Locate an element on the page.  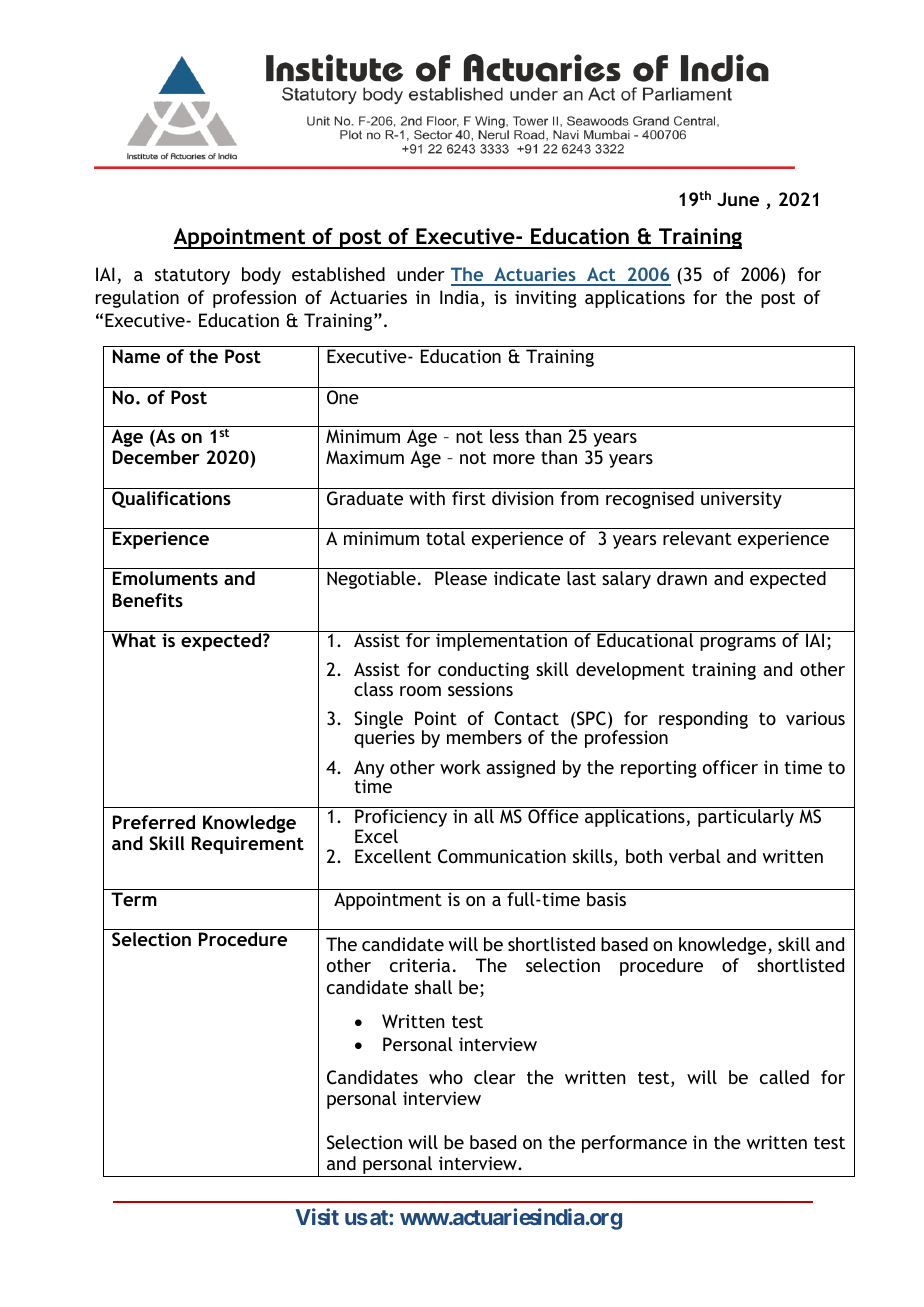
Requirement is located at coordinates (248, 845).
